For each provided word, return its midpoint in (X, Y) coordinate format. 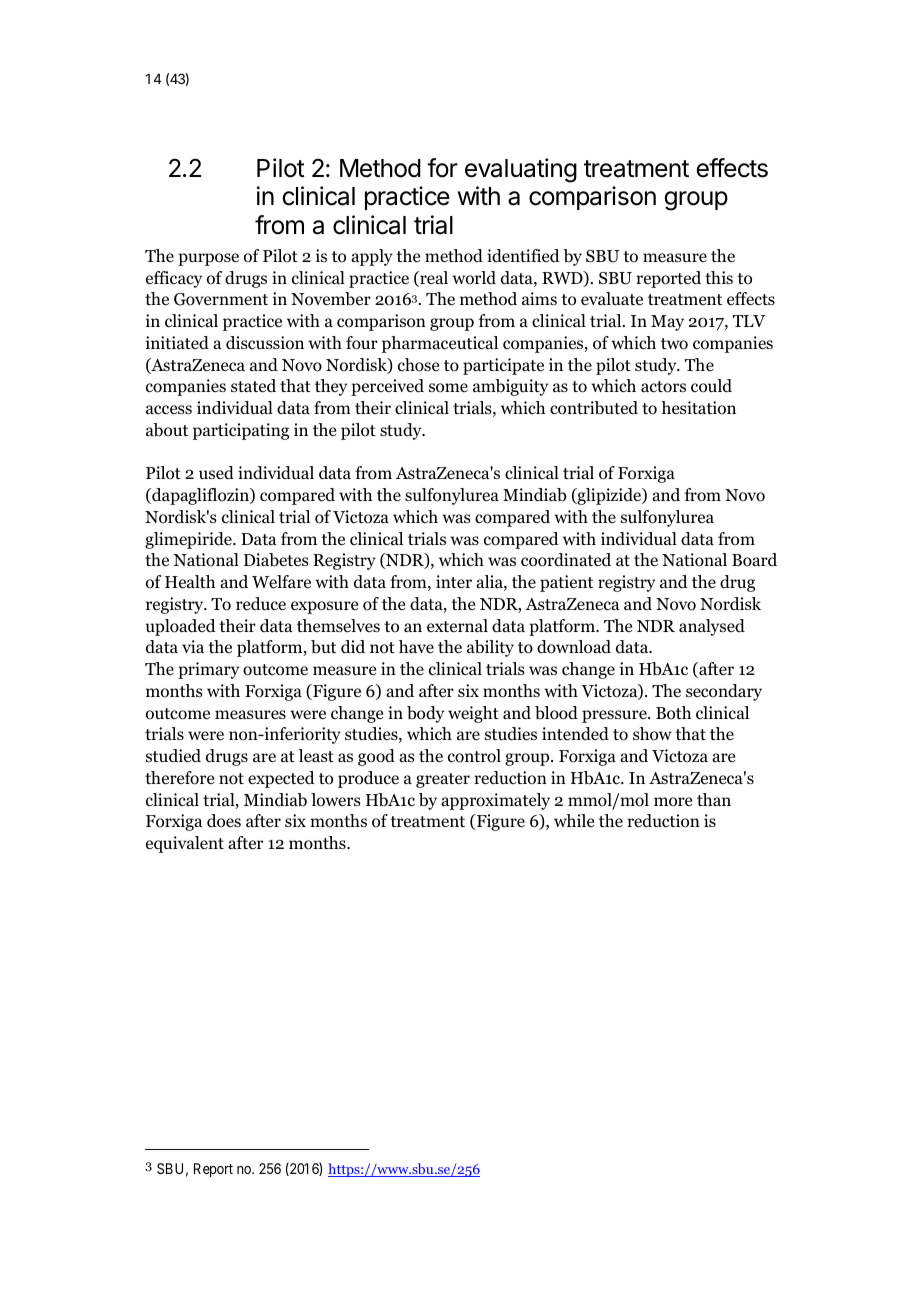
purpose (208, 259)
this (719, 277)
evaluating (521, 170)
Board (754, 560)
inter (454, 581)
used (216, 473)
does (224, 821)
